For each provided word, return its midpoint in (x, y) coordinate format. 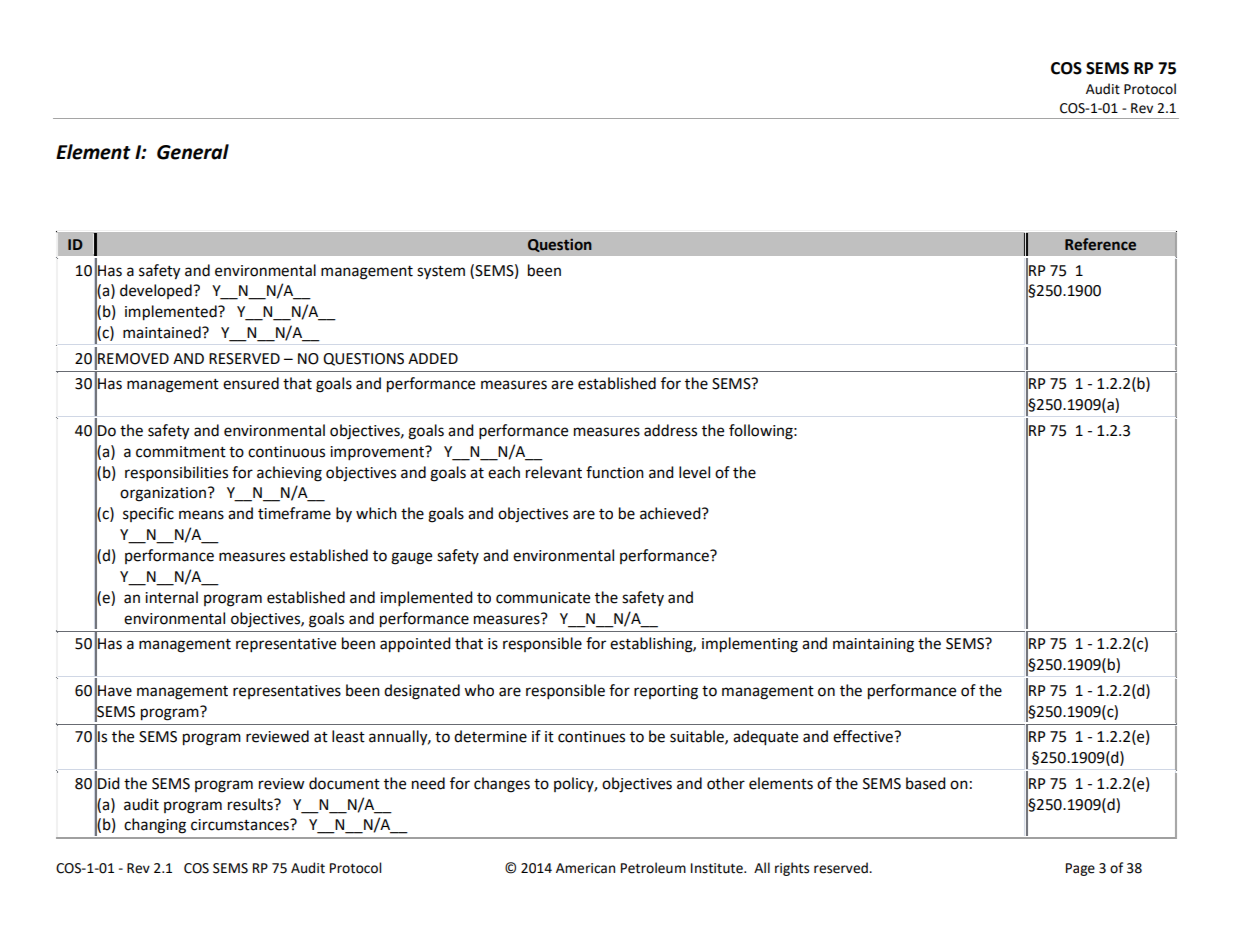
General (193, 152)
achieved (671, 513)
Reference (1100, 244)
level (694, 472)
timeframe (294, 513)
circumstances (241, 825)
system (441, 273)
